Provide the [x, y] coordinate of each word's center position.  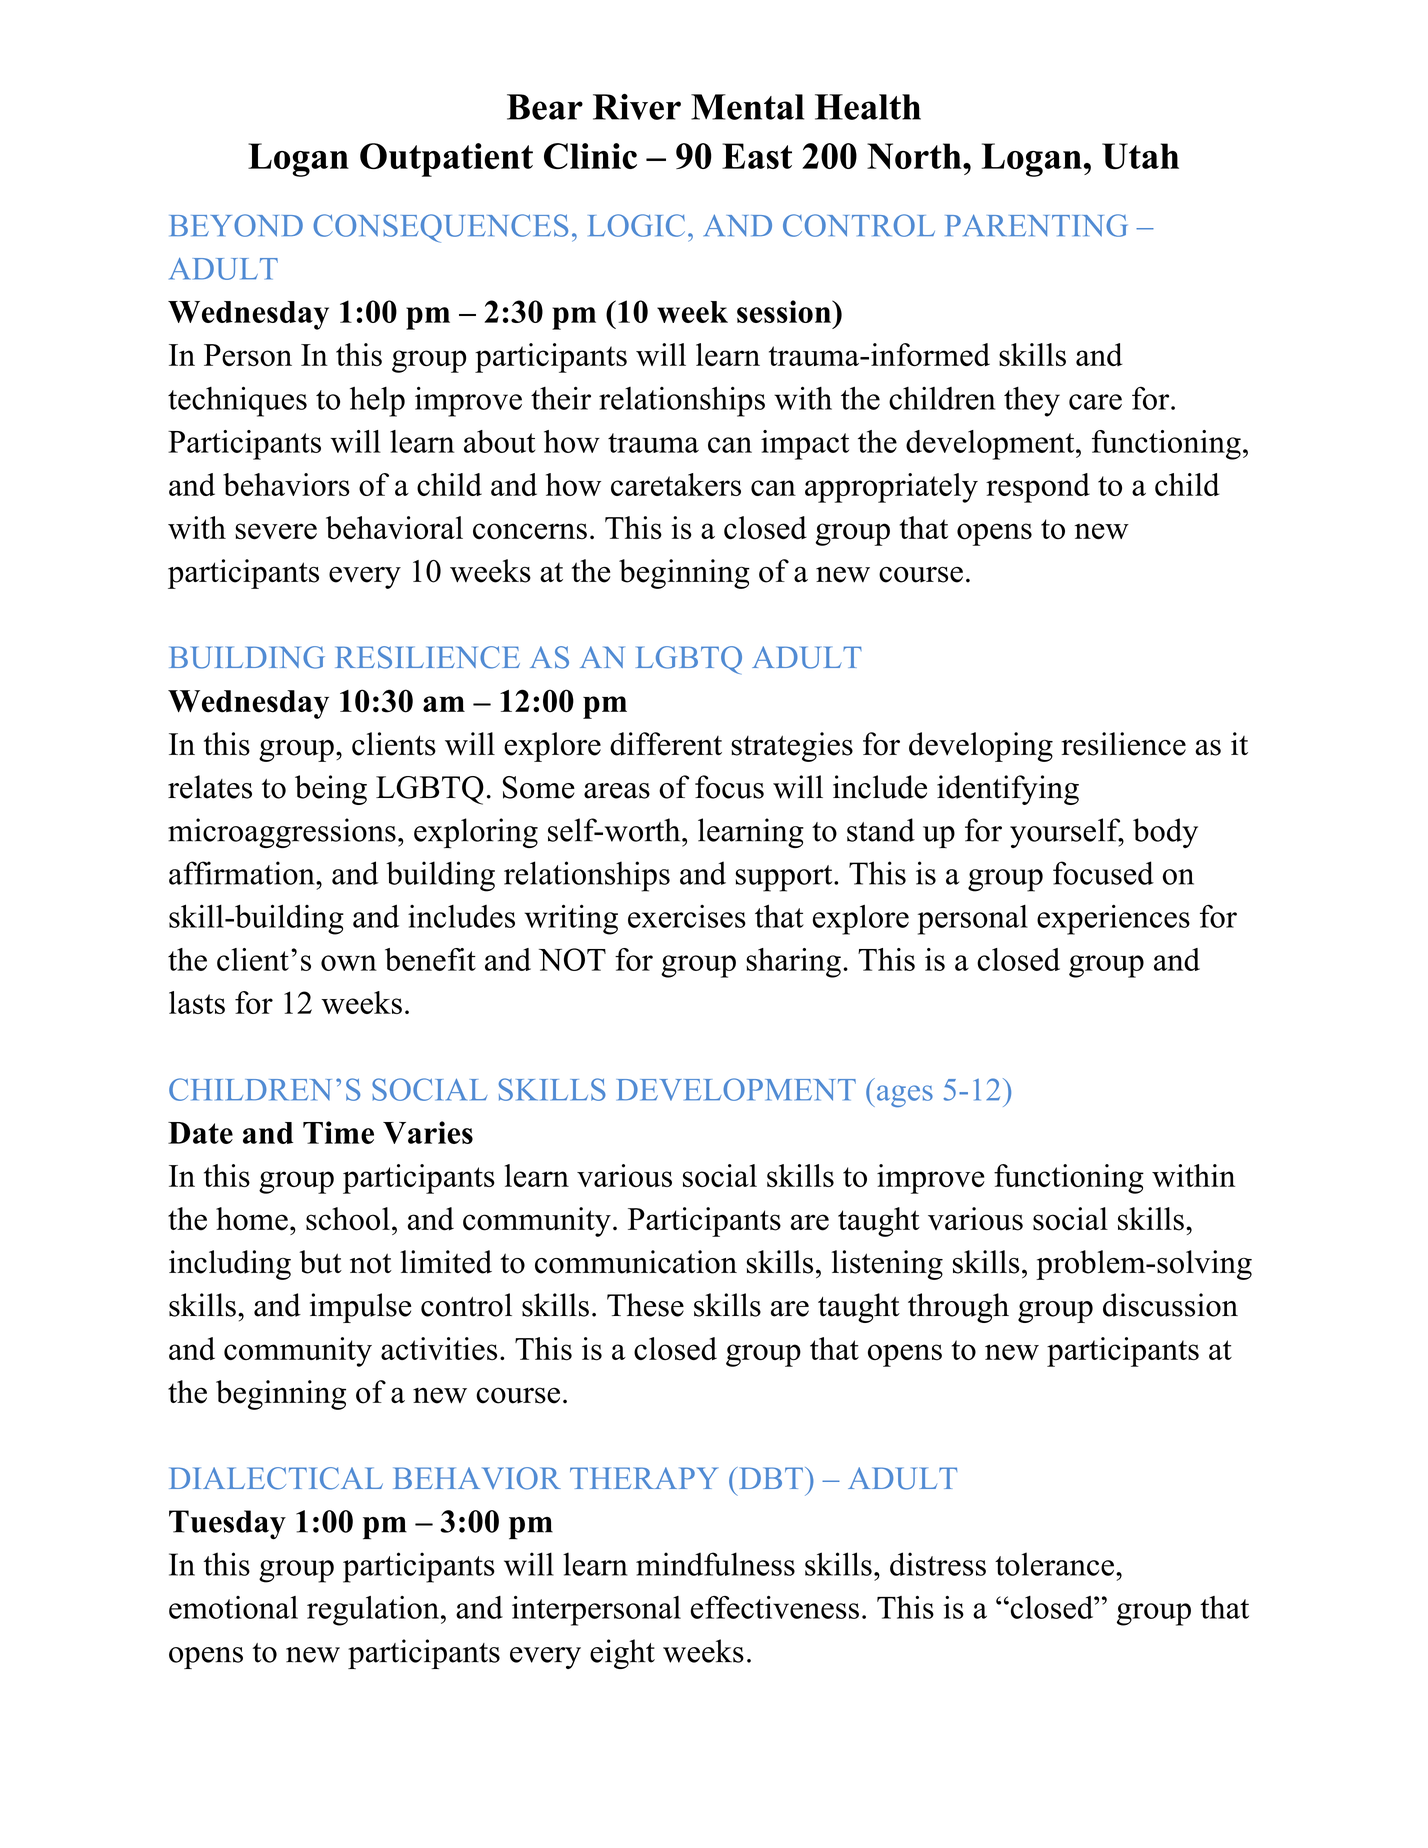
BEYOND [236, 225]
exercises [687, 916]
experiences [1113, 920]
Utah [1140, 156]
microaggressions [282, 833]
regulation [373, 1611]
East [757, 156]
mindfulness [715, 1564]
